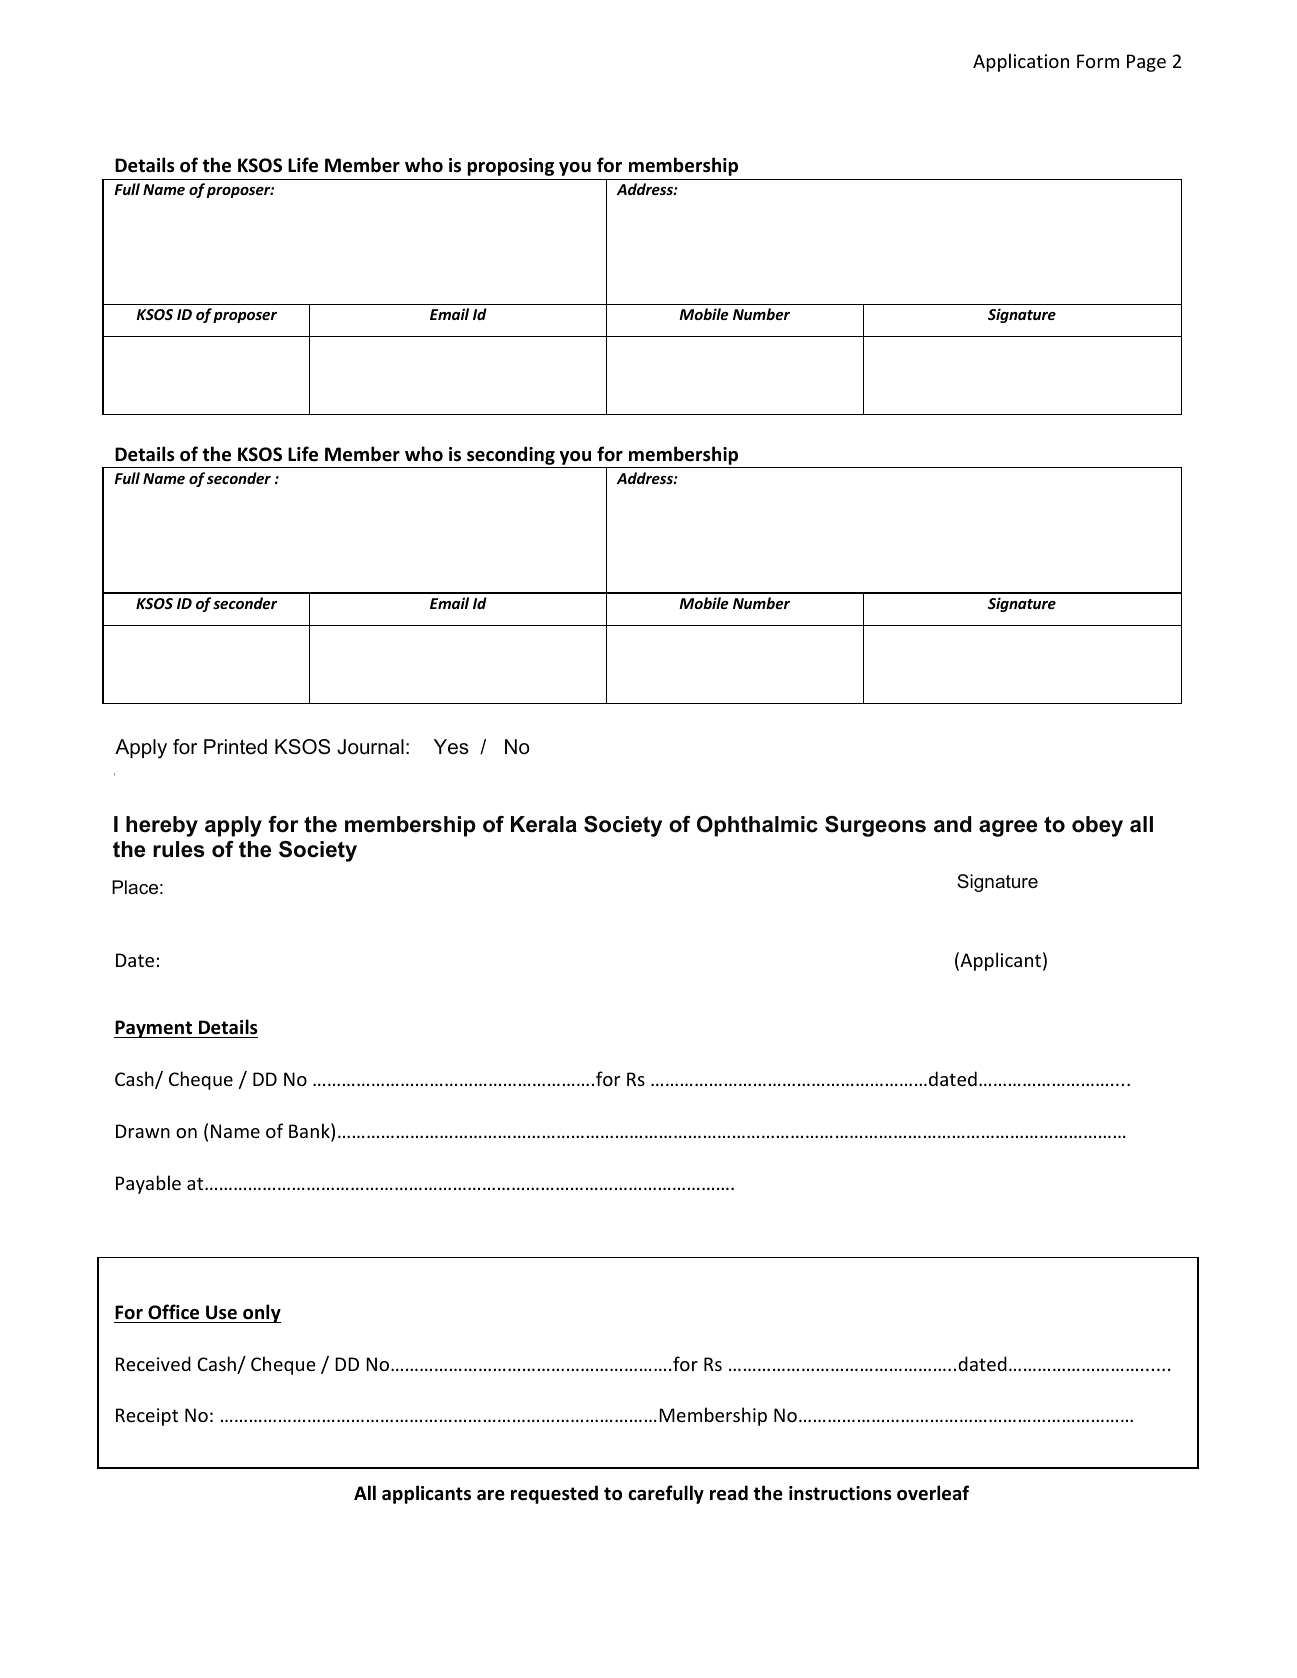 The width and height of the screenshot is (1297, 1678). What do you see at coordinates (1021, 62) in the screenshot?
I see `Application` at bounding box center [1021, 62].
